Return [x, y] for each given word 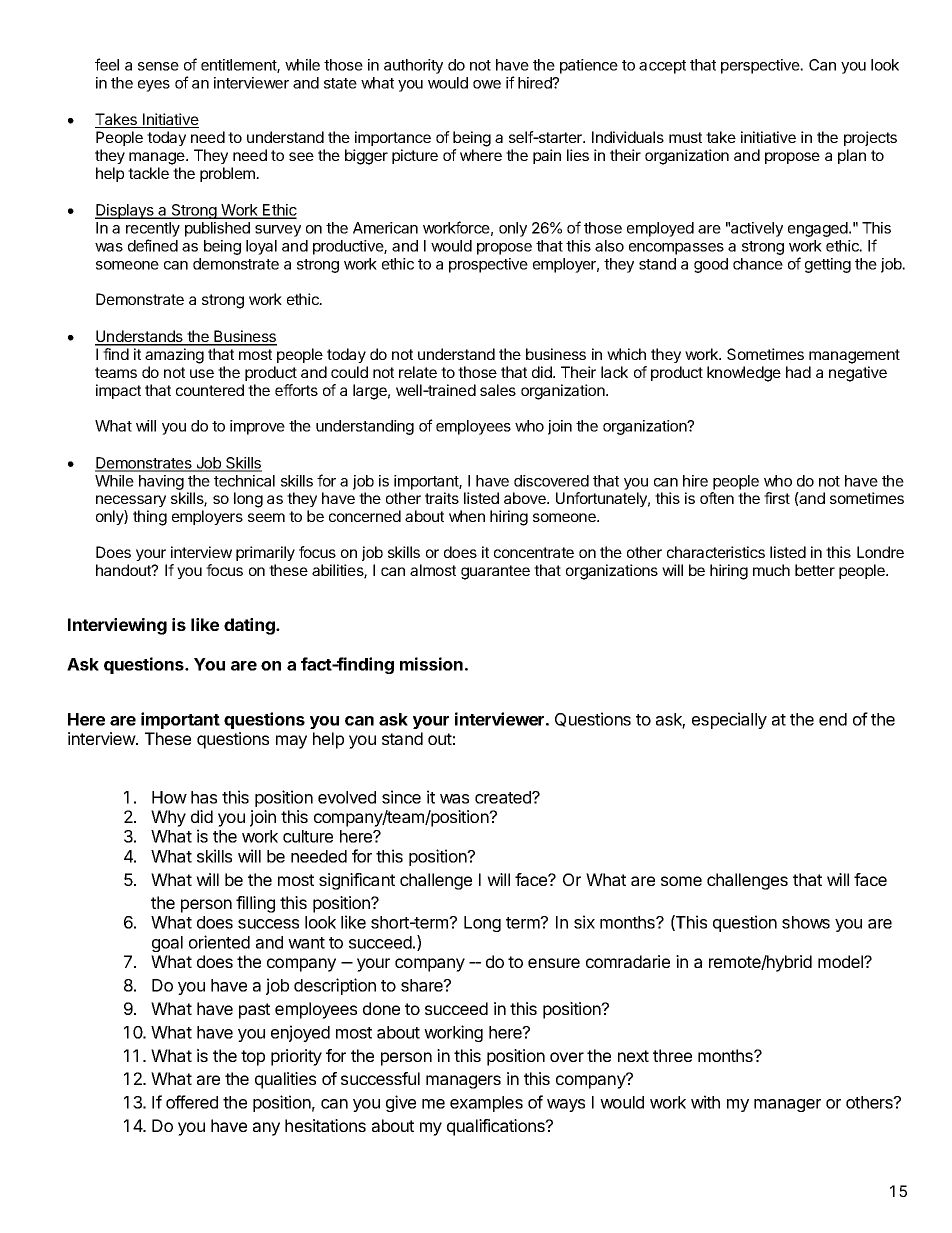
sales [498, 390]
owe [487, 84]
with [705, 1102]
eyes [154, 86]
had [798, 372]
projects [870, 138]
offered [192, 1102]
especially [729, 720]
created [504, 797]
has [204, 797]
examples [486, 1104]
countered [210, 390]
